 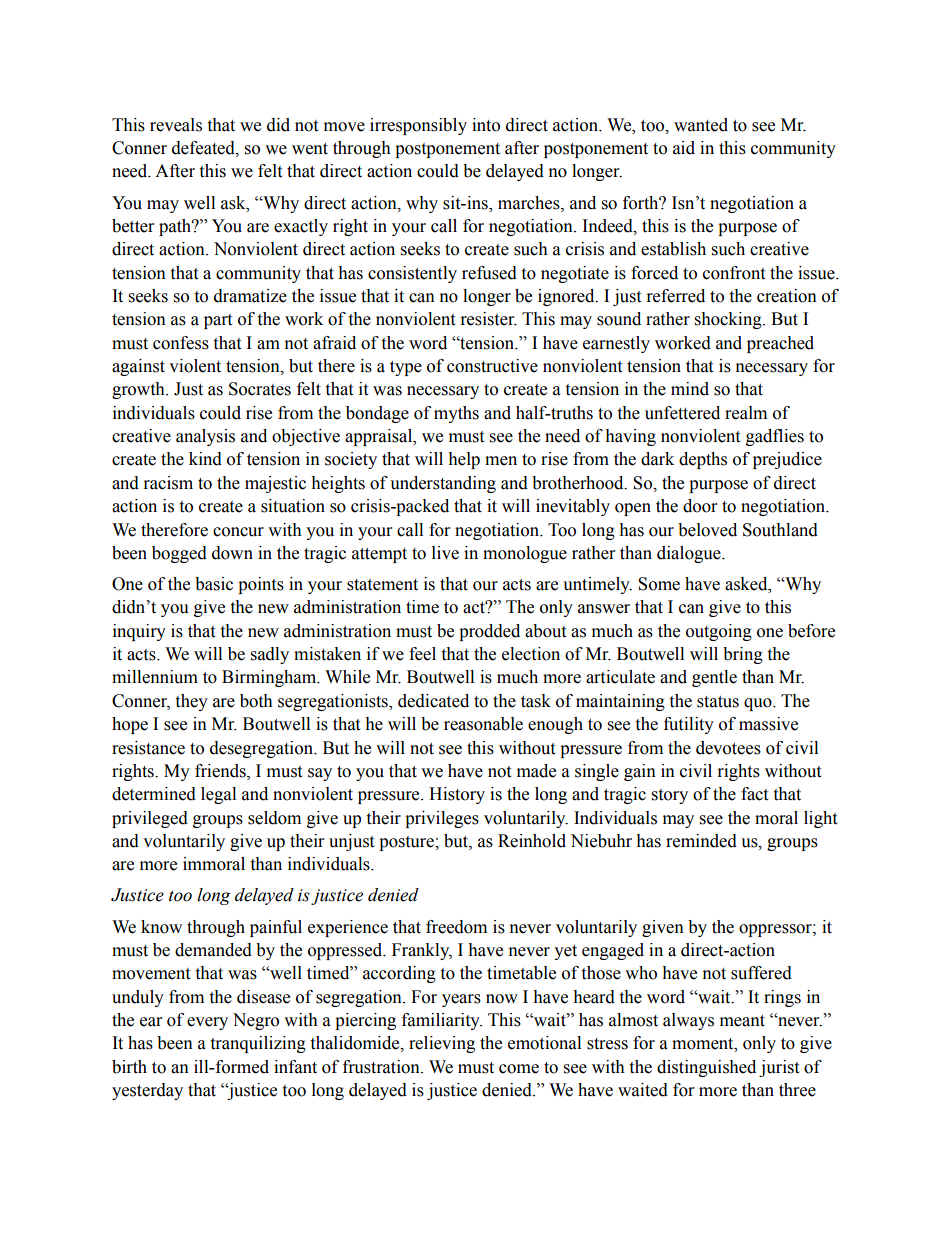 What do you see at coordinates (442, 1044) in the screenshot?
I see `relieving` at bounding box center [442, 1044].
